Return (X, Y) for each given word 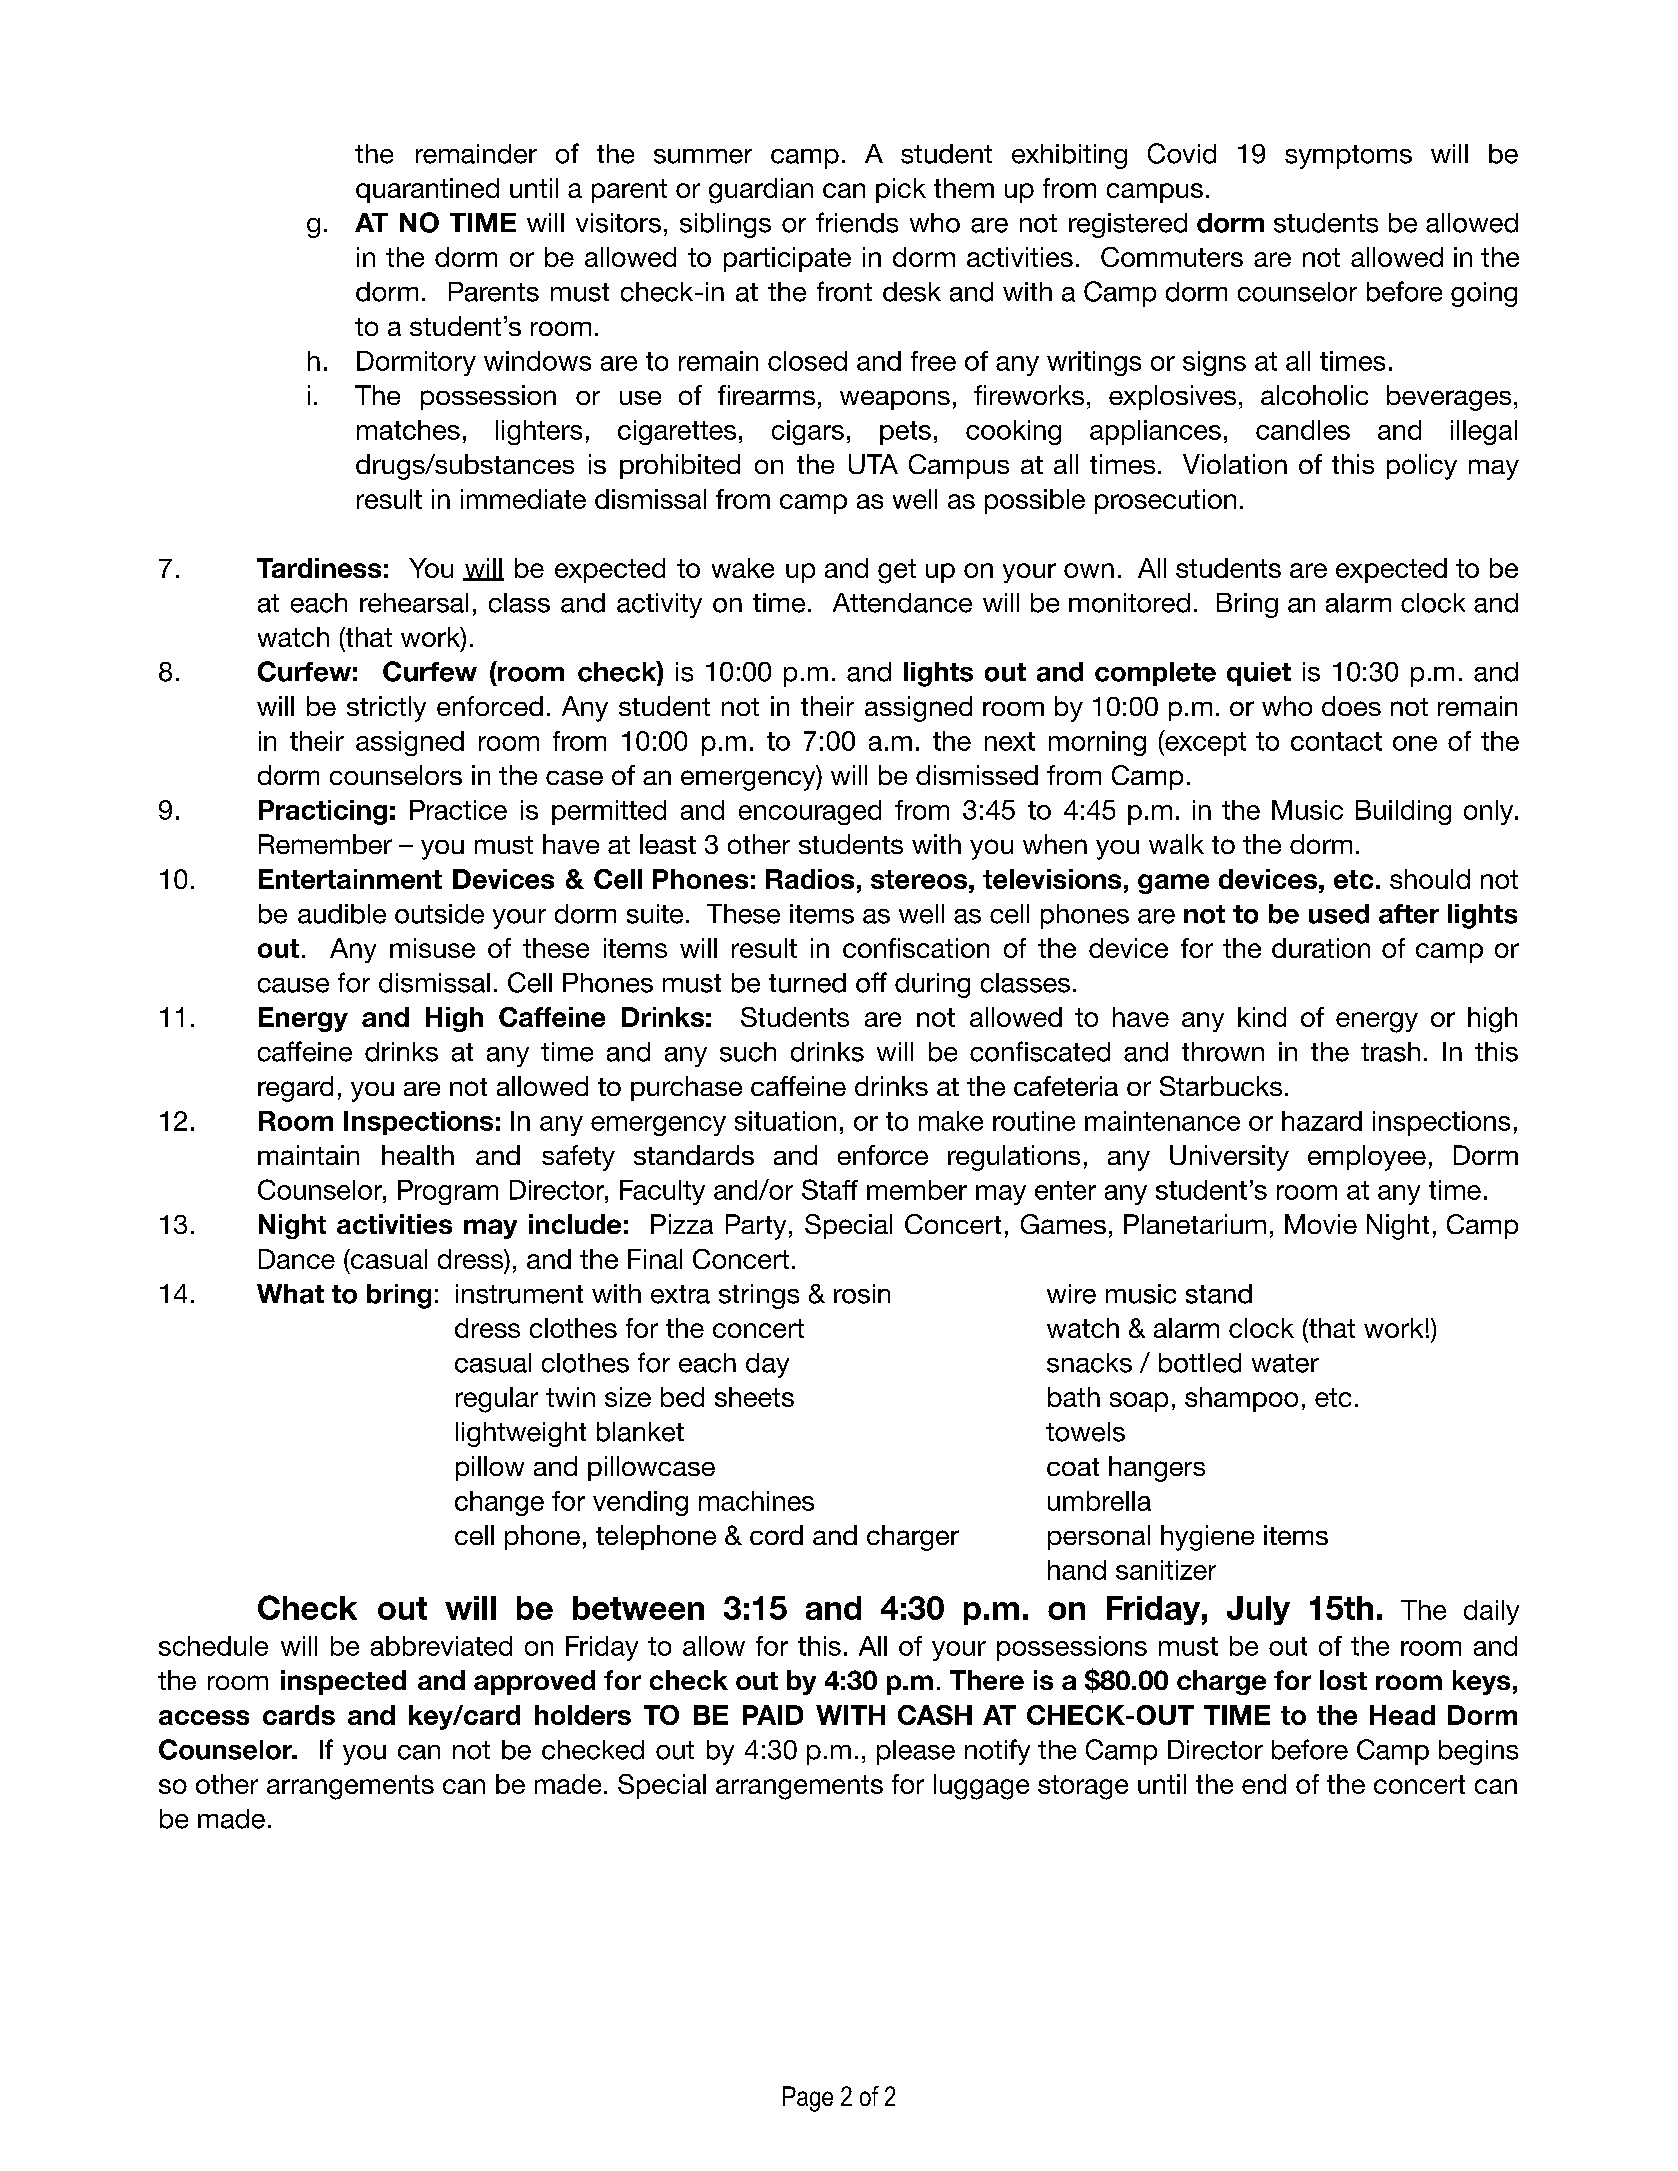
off (871, 982)
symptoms (1348, 157)
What (290, 1294)
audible (342, 914)
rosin (862, 1294)
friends (857, 222)
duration (1321, 948)
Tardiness (319, 568)
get (897, 571)
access (204, 1717)
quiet (1259, 674)
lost (1343, 1680)
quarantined (427, 190)
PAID (773, 1715)
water (1285, 1363)
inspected (343, 1682)
